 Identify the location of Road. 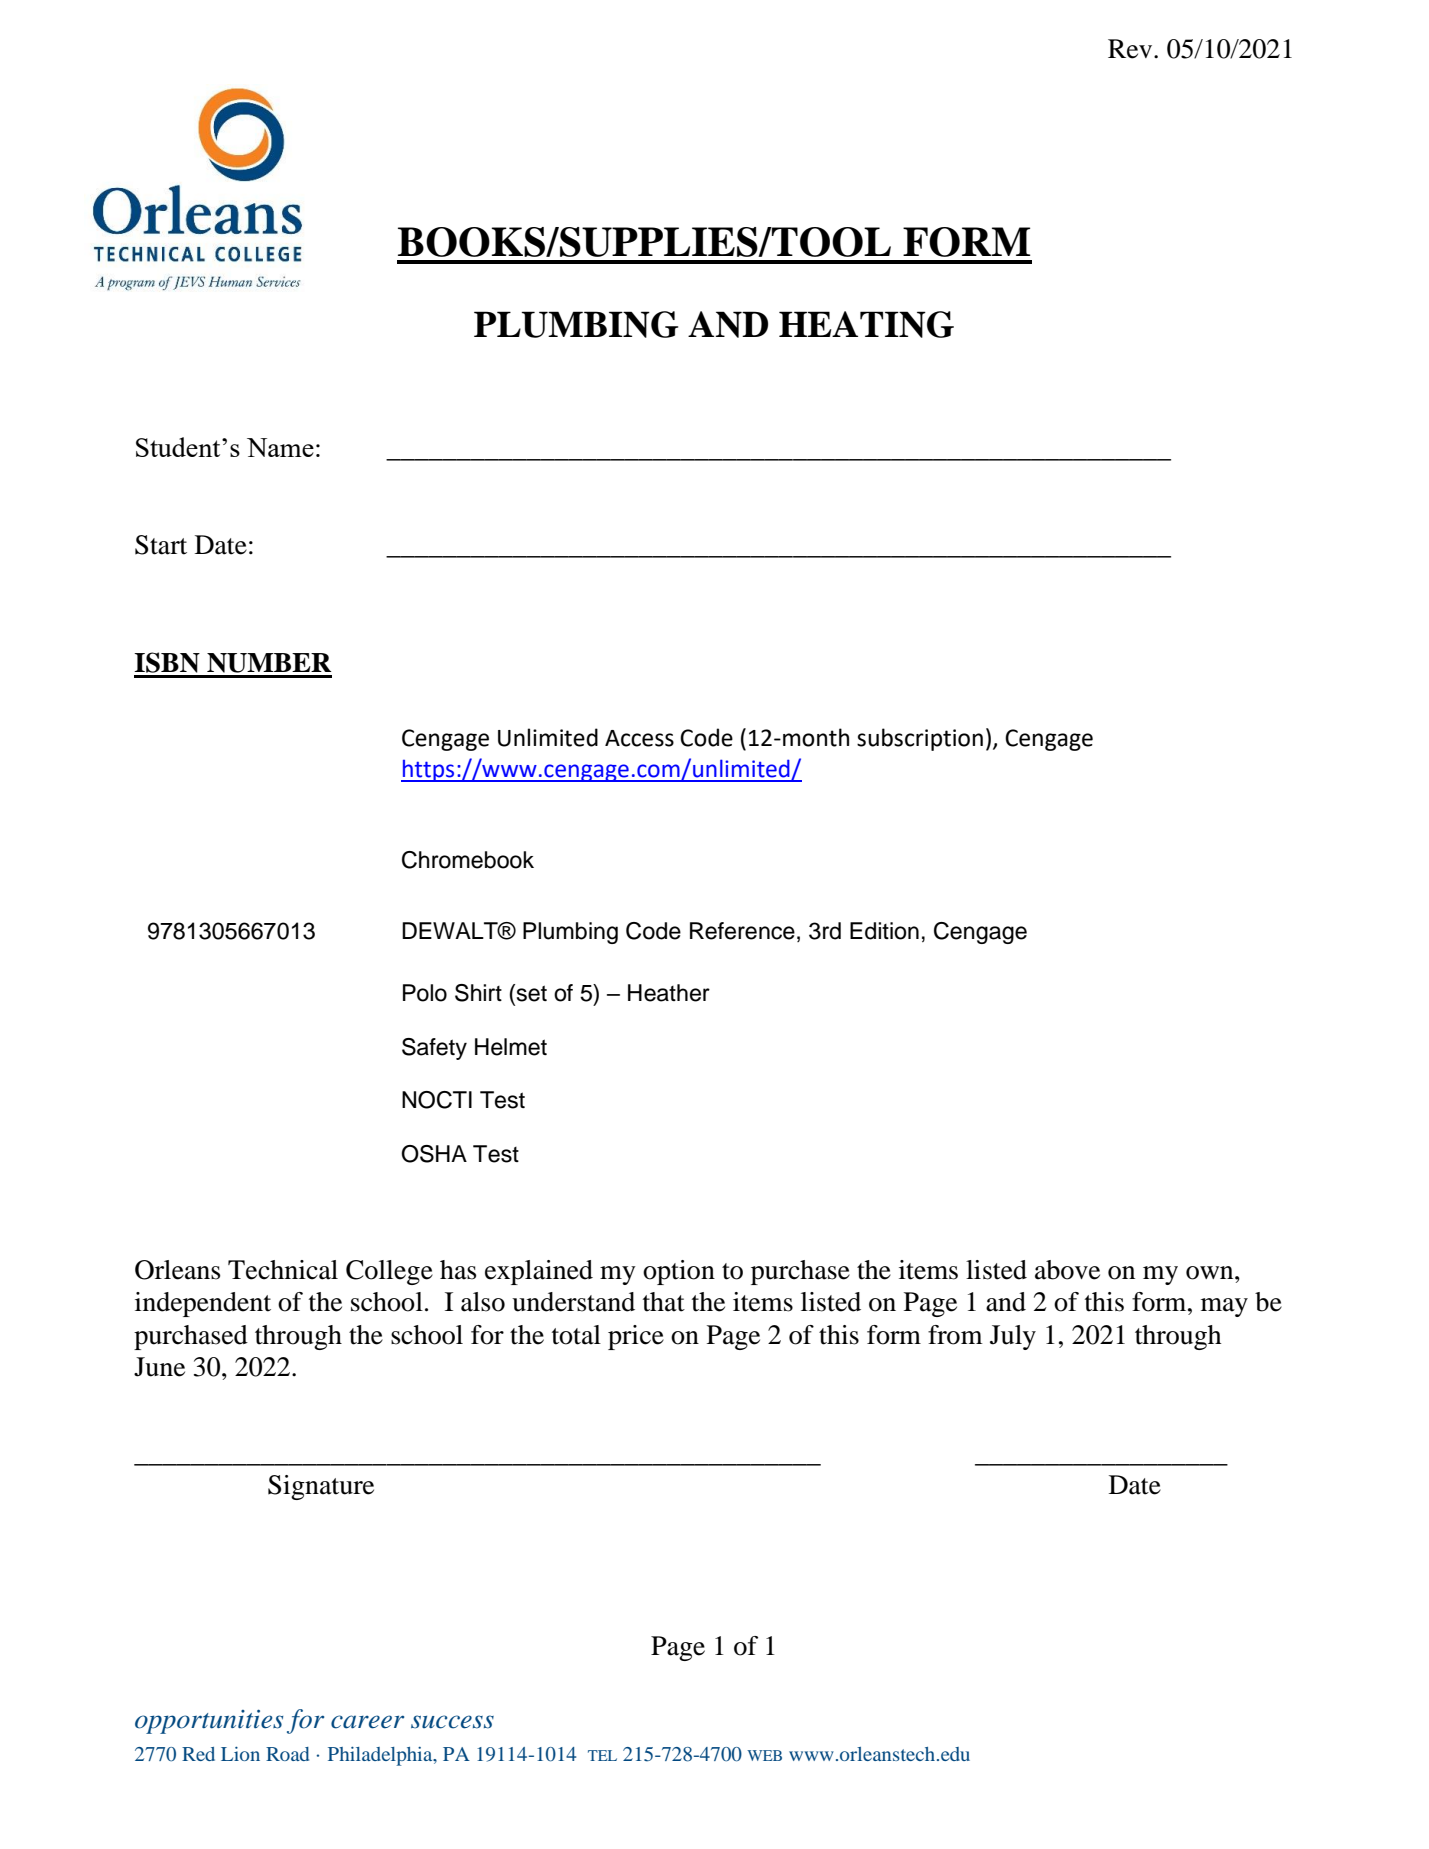
(287, 1754).
